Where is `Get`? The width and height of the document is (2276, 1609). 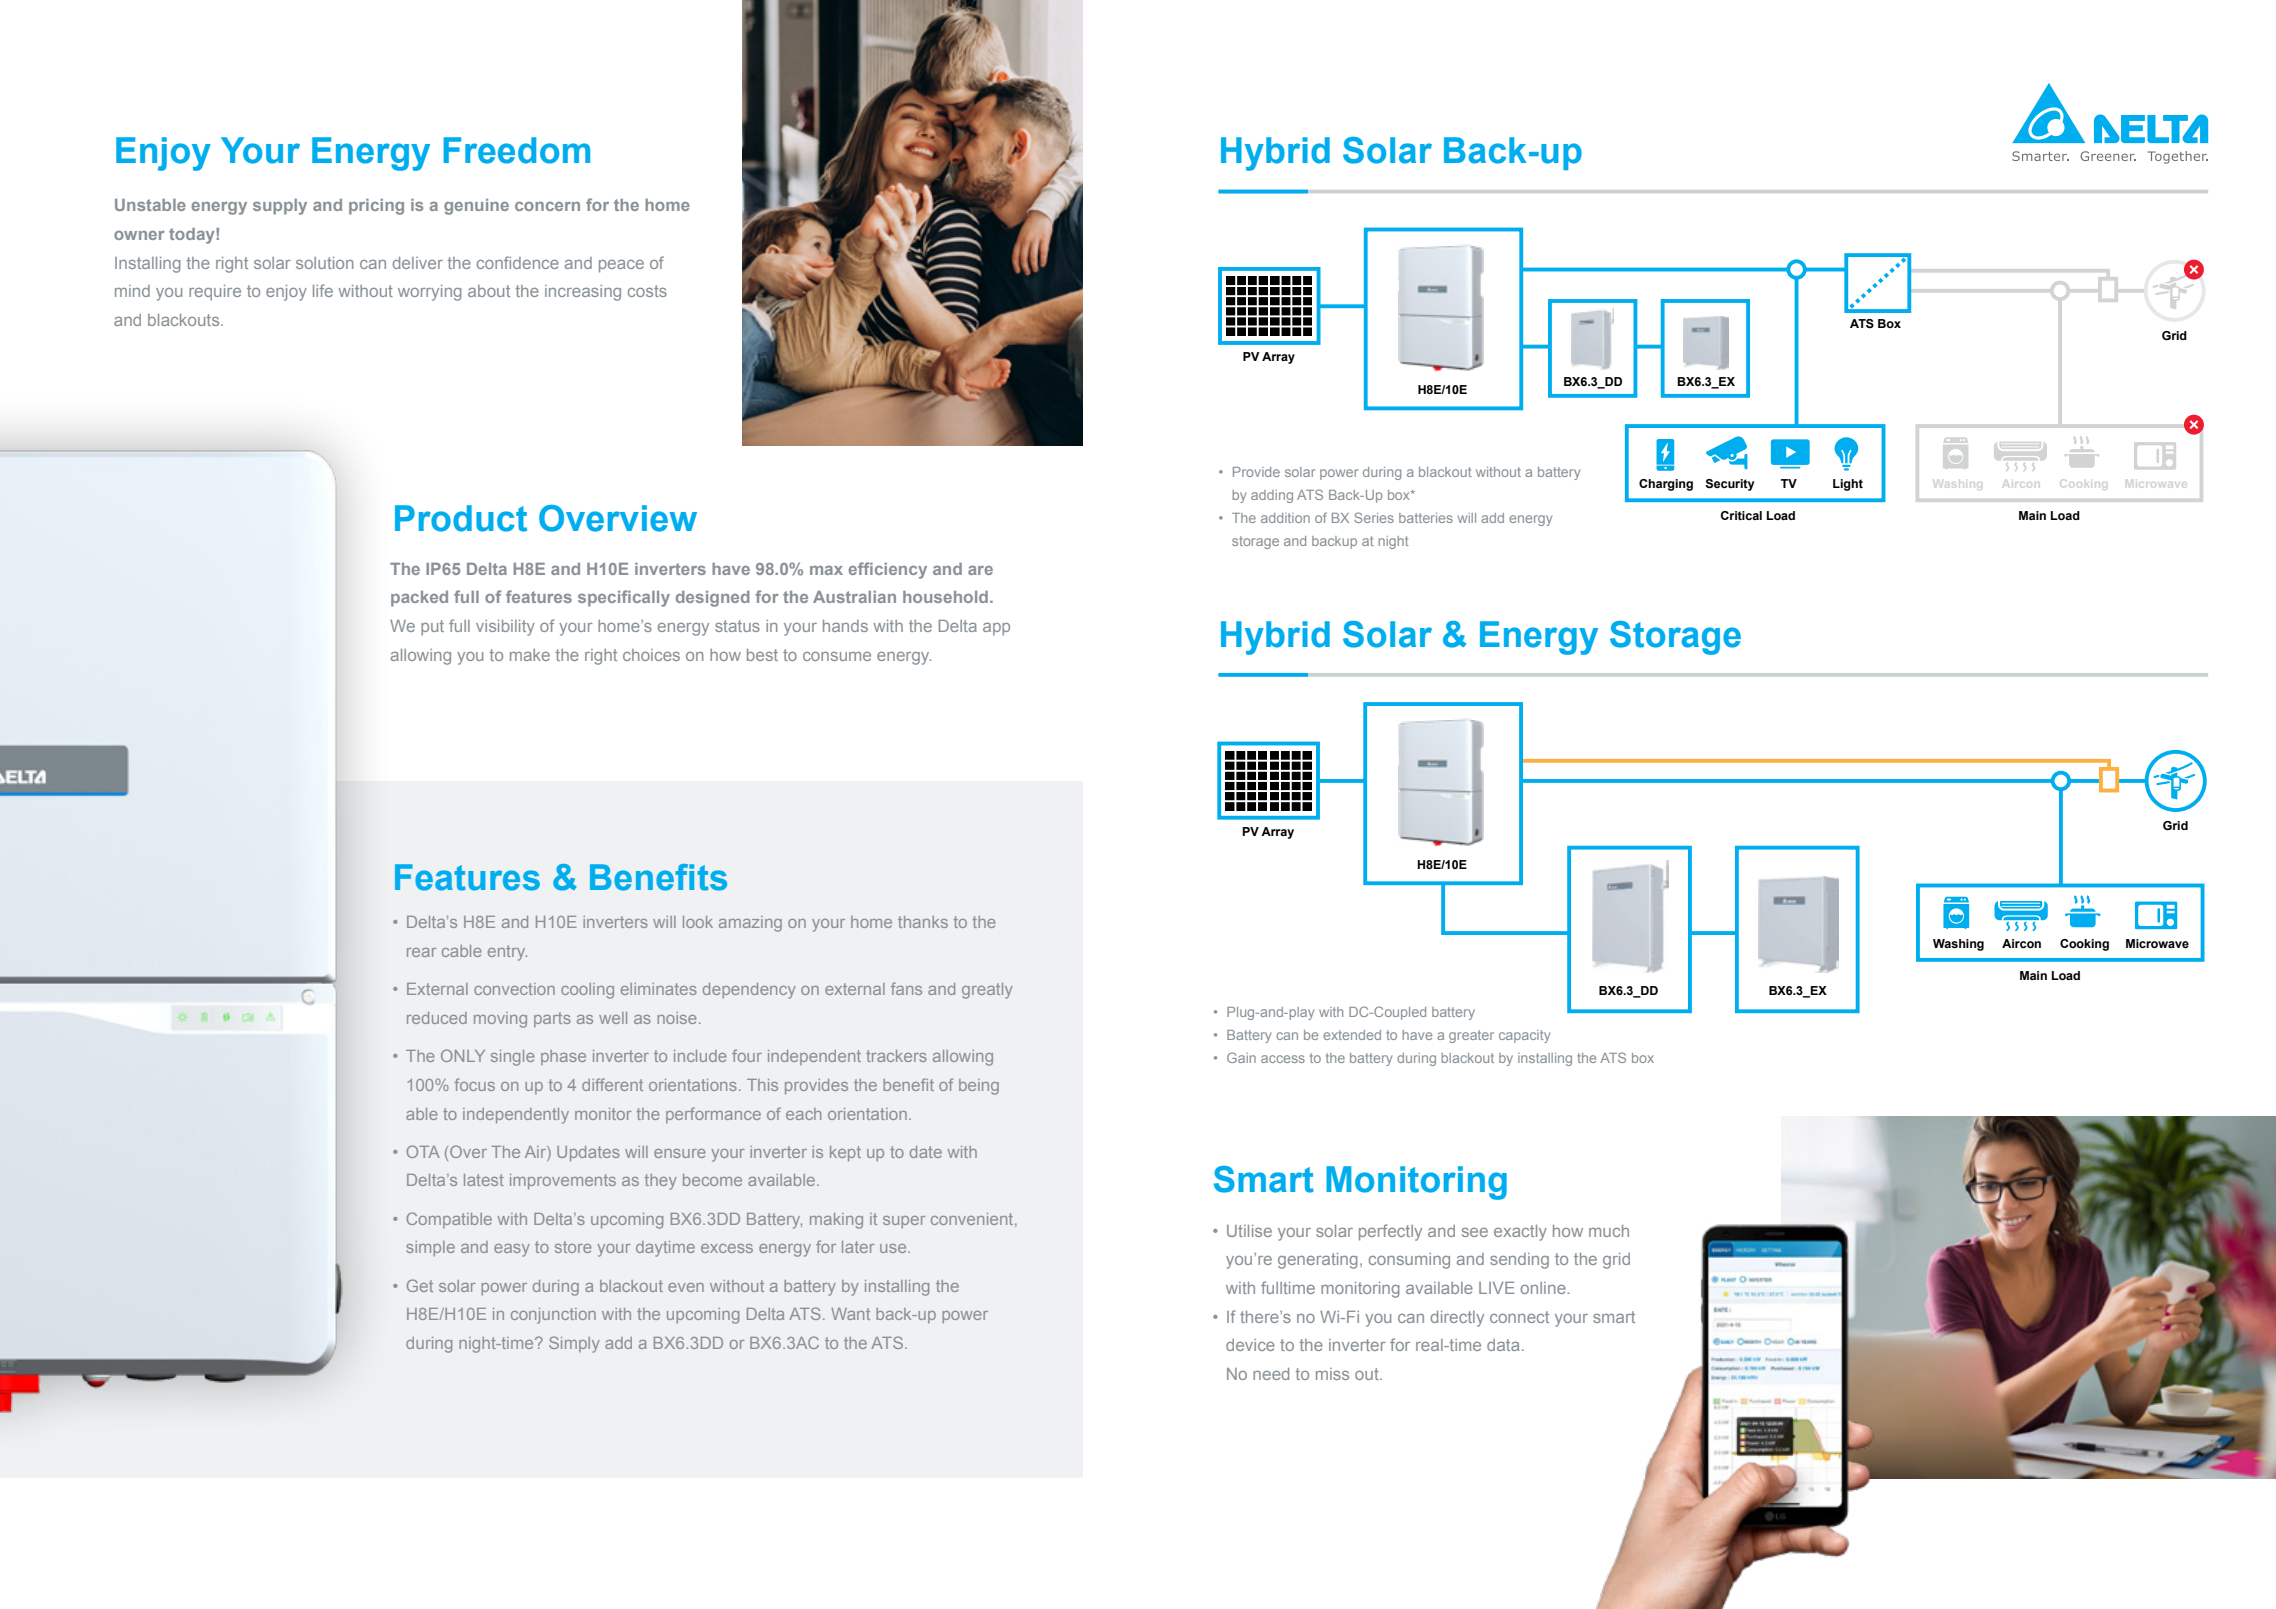 Get is located at coordinates (420, 1285).
